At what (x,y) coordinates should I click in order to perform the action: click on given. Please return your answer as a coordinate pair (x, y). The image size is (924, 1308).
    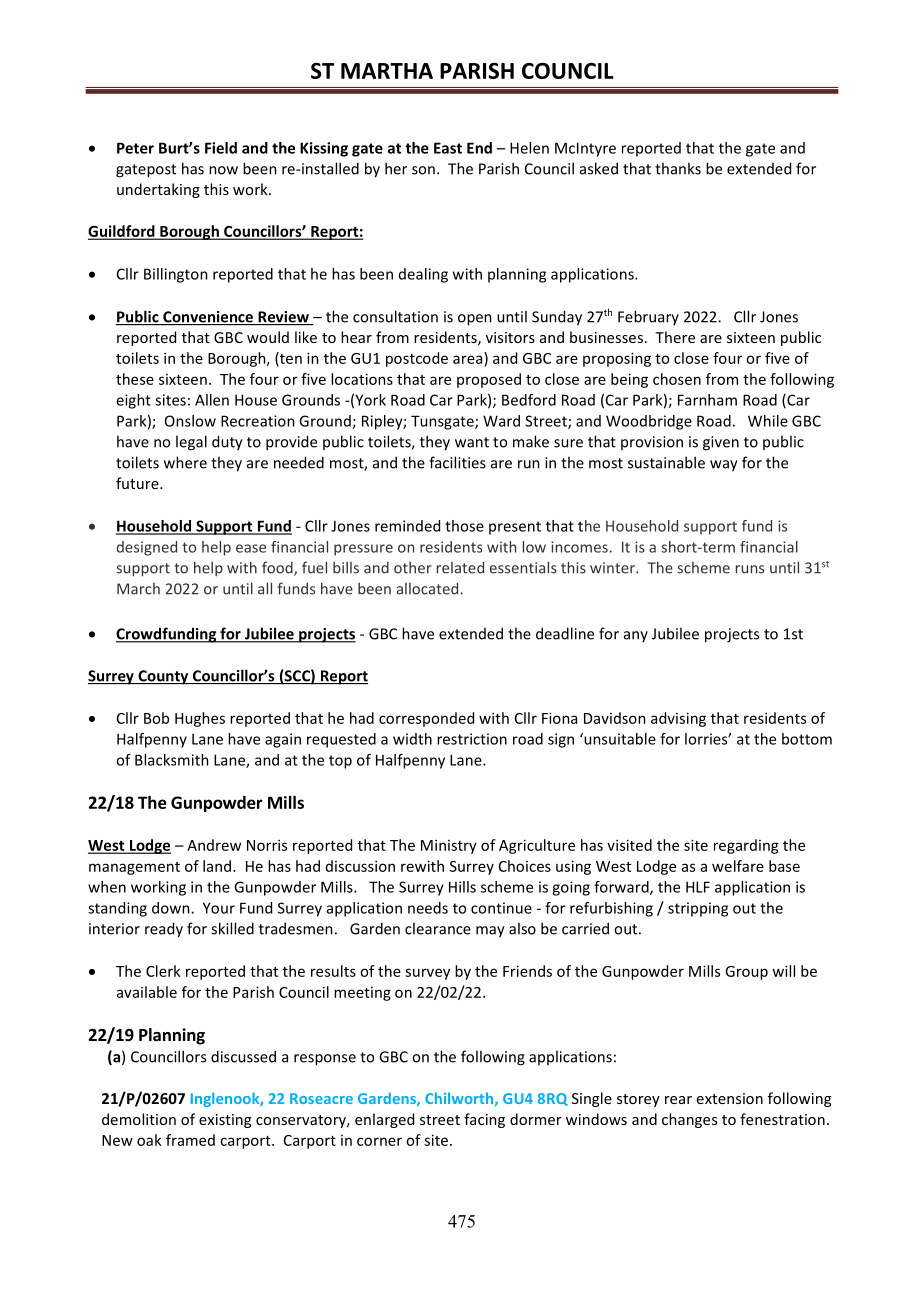
    Looking at the image, I should click on (721, 443).
